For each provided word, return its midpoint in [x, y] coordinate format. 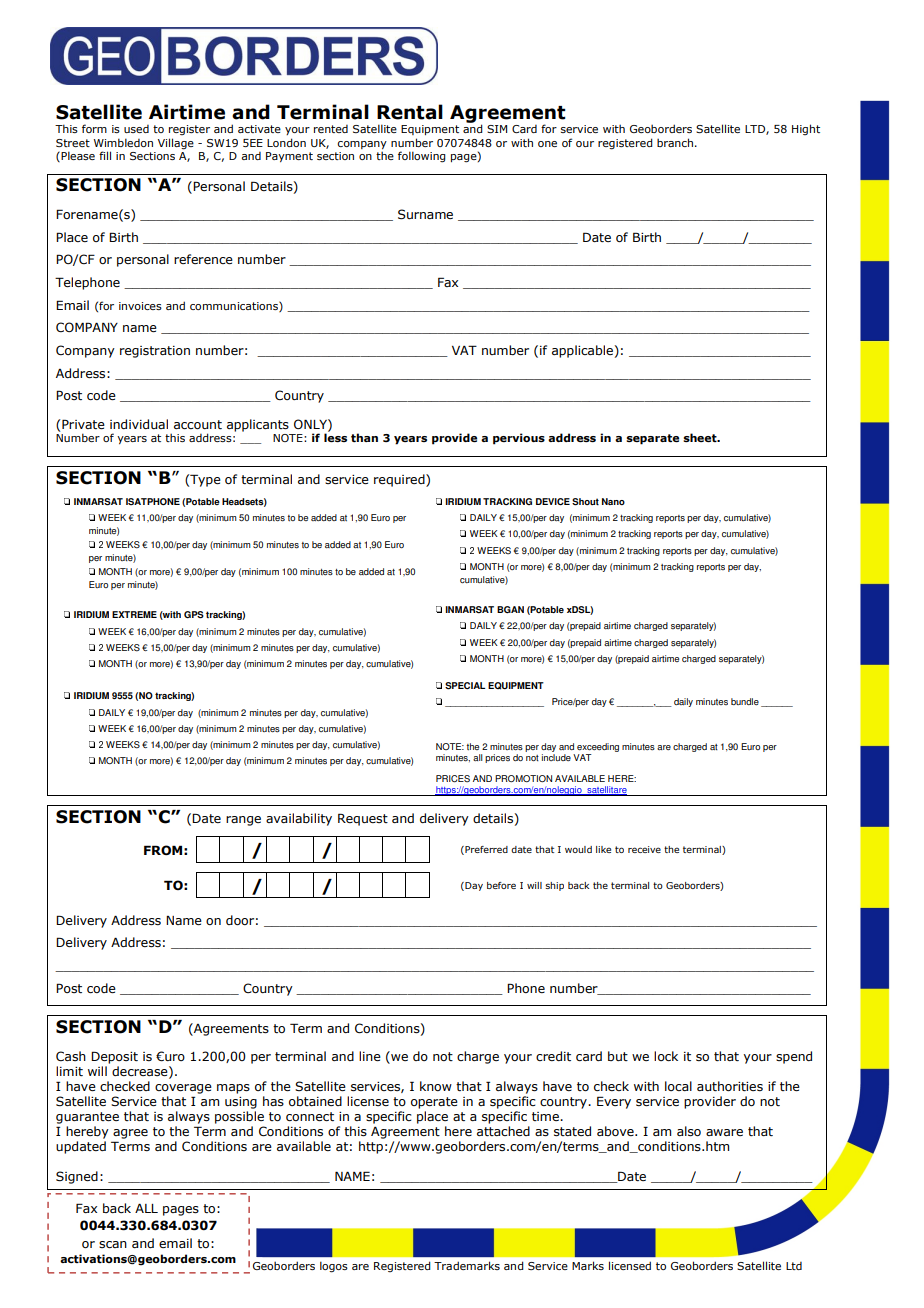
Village [176, 144]
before [501, 885]
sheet [701, 437]
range [243, 821]
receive [644, 849]
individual [139, 424]
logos [334, 1267]
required [400, 480]
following [422, 157]
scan [113, 1244]
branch [675, 142]
